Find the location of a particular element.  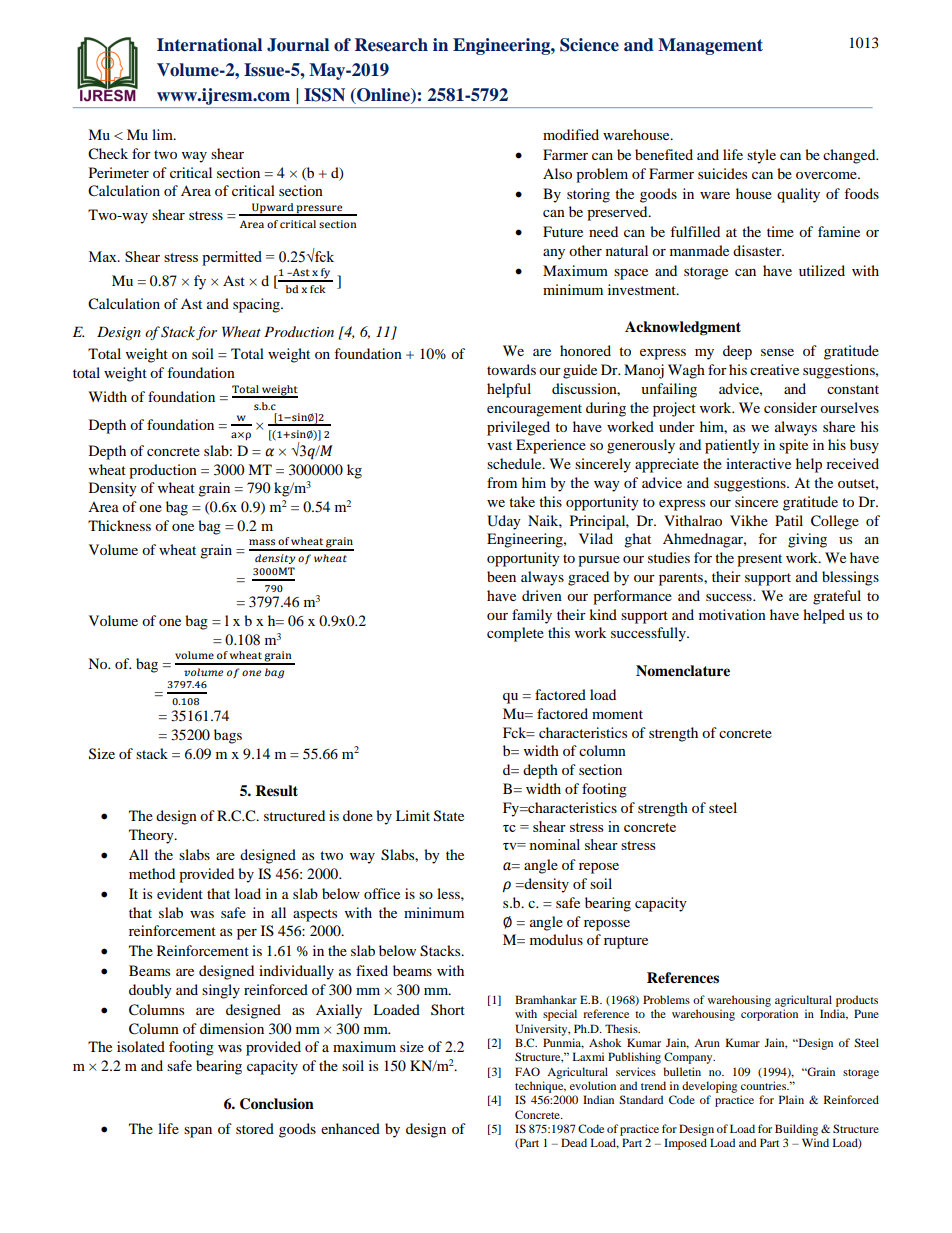

Plain is located at coordinates (791, 1099).
